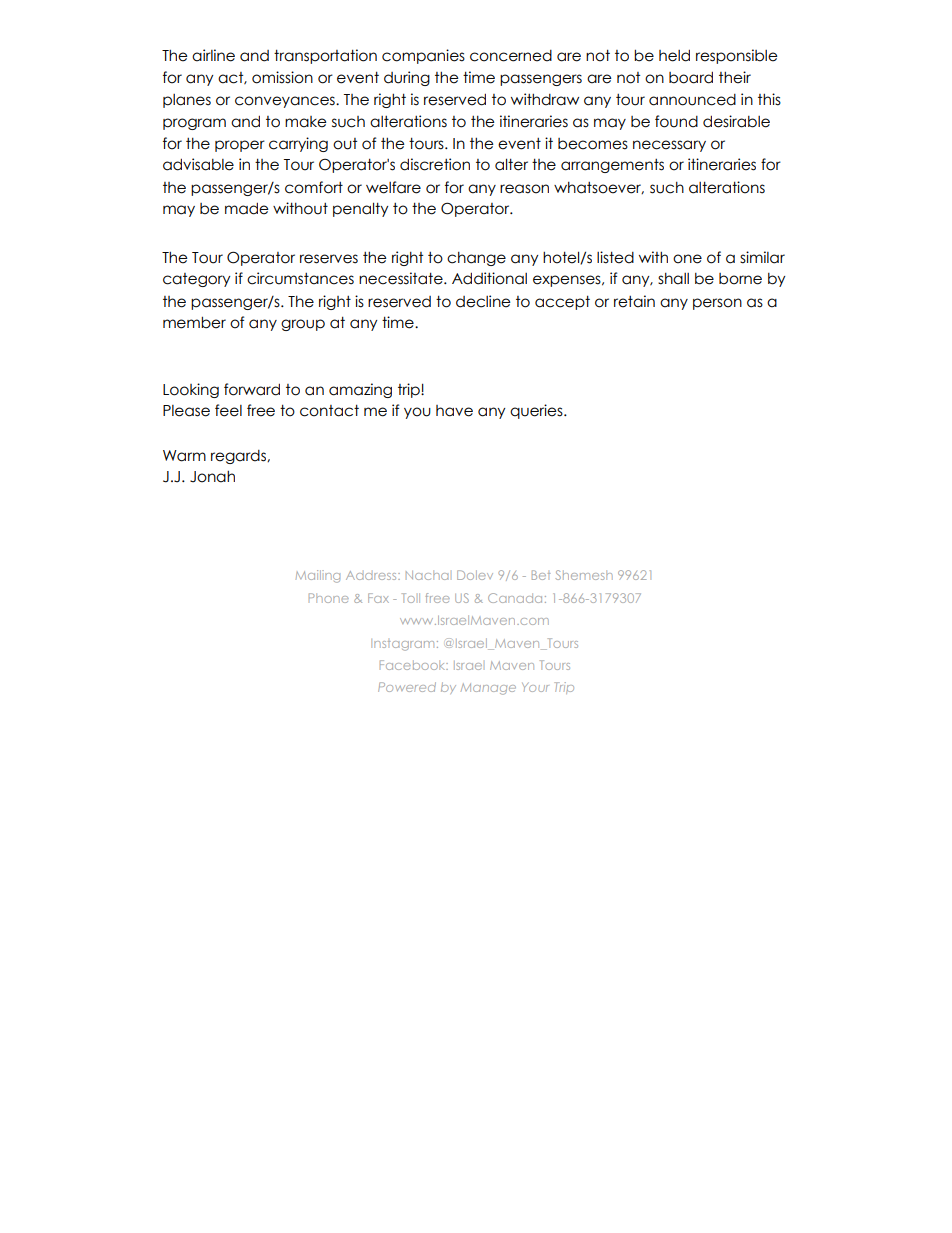 The image size is (952, 1233). What do you see at coordinates (282, 77) in the image?
I see `omission` at bounding box center [282, 77].
